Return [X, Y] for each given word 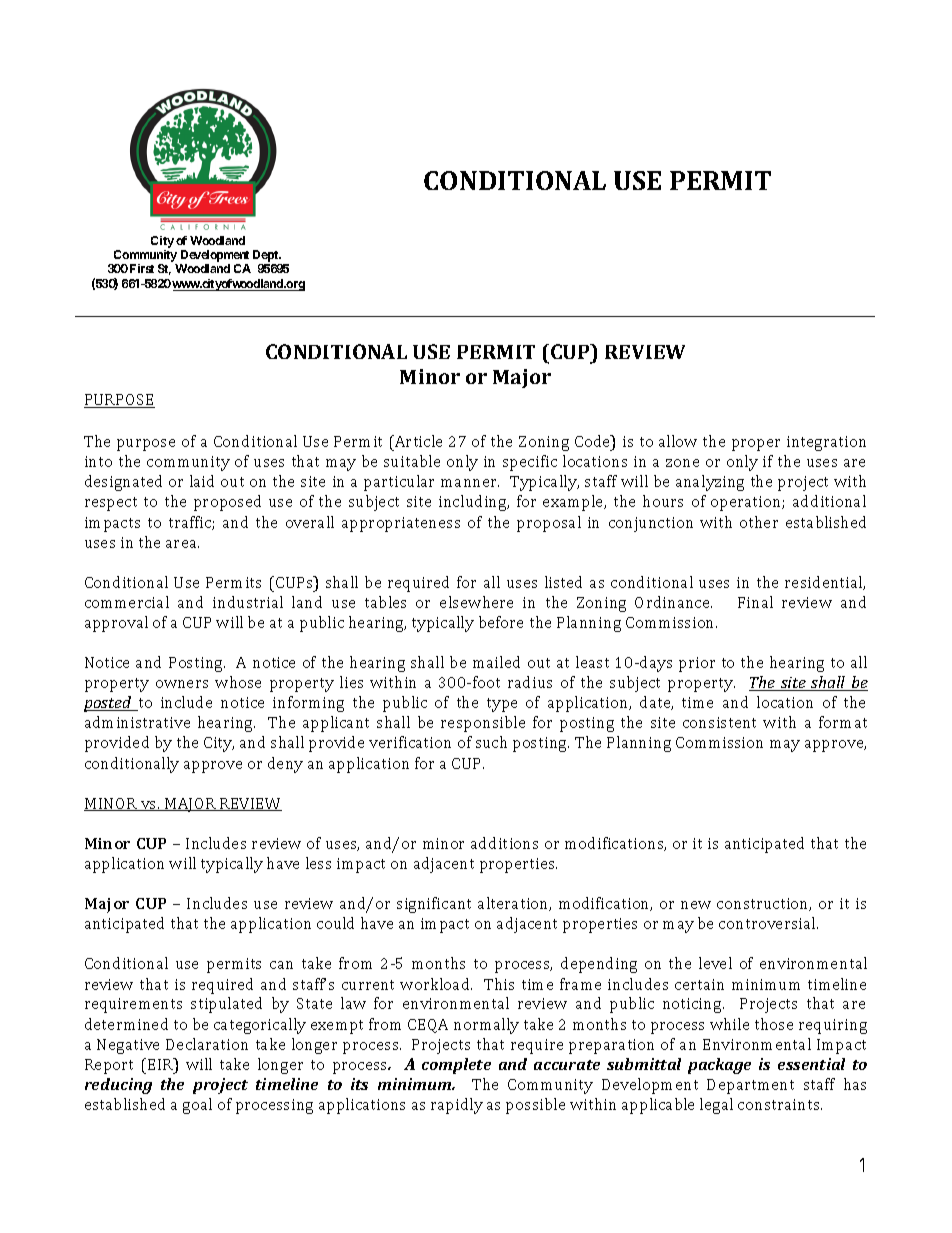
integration [826, 443]
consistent [719, 722]
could [335, 923]
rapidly [457, 1106]
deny [285, 765]
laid [202, 481]
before [501, 622]
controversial [768, 923]
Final [755, 602]
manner [470, 483]
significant [434, 905]
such [491, 742]
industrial [248, 602]
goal [197, 1106]
